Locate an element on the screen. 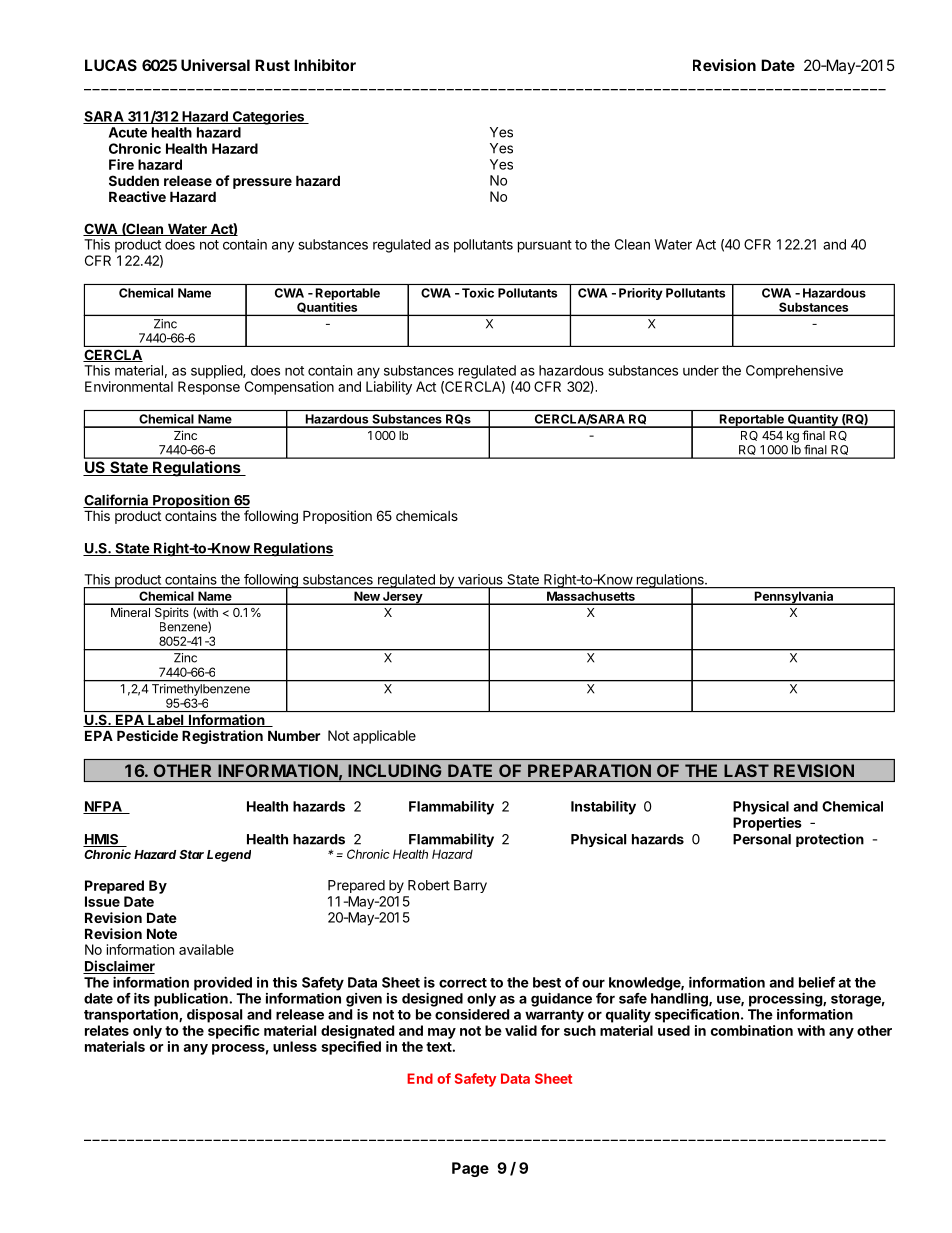 The image size is (952, 1233). Jersey is located at coordinates (402, 598).
